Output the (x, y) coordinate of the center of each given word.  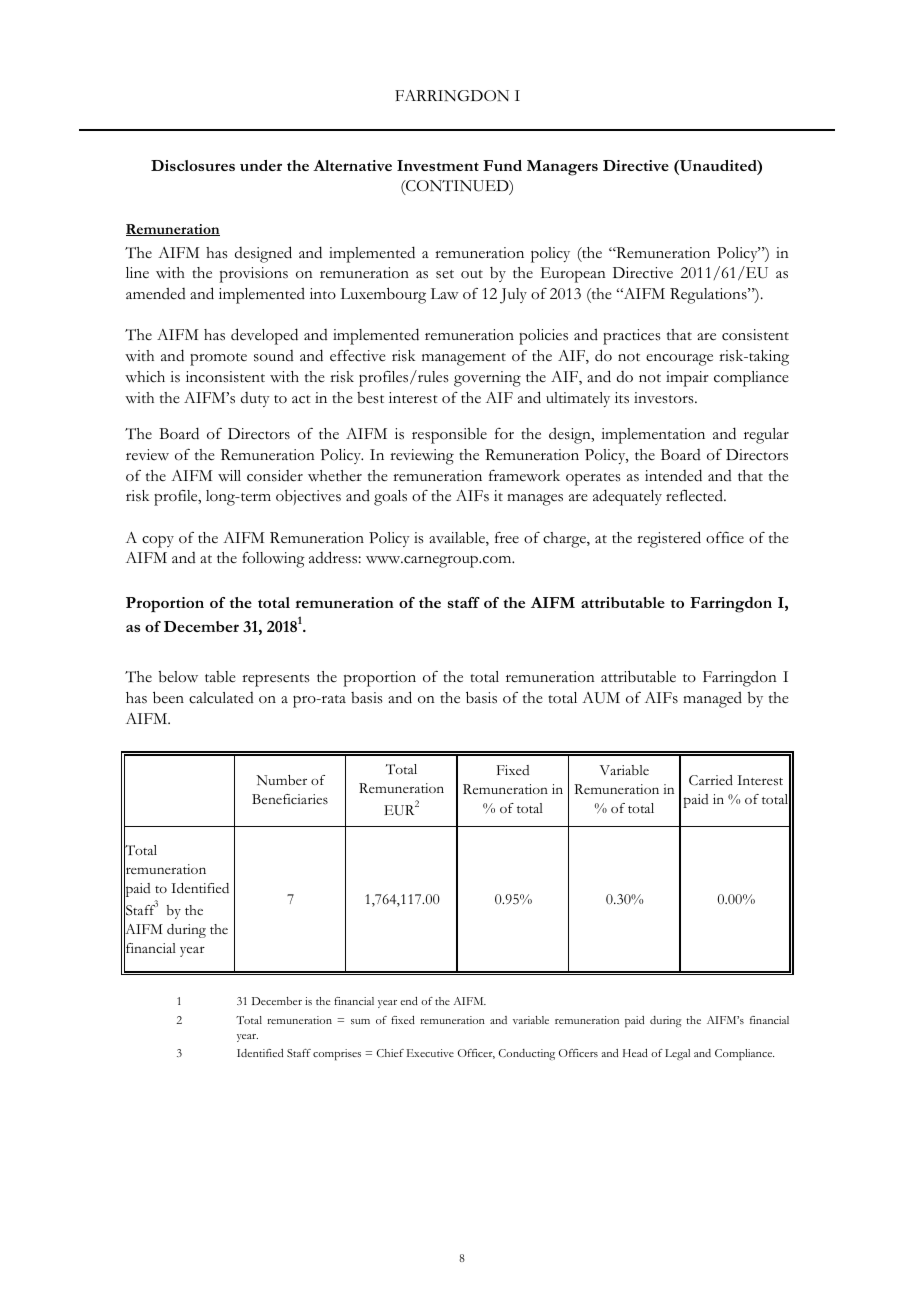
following (273, 560)
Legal (677, 1055)
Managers (562, 168)
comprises (337, 1055)
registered (669, 539)
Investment (438, 165)
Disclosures (193, 165)
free (507, 537)
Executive (430, 1053)
